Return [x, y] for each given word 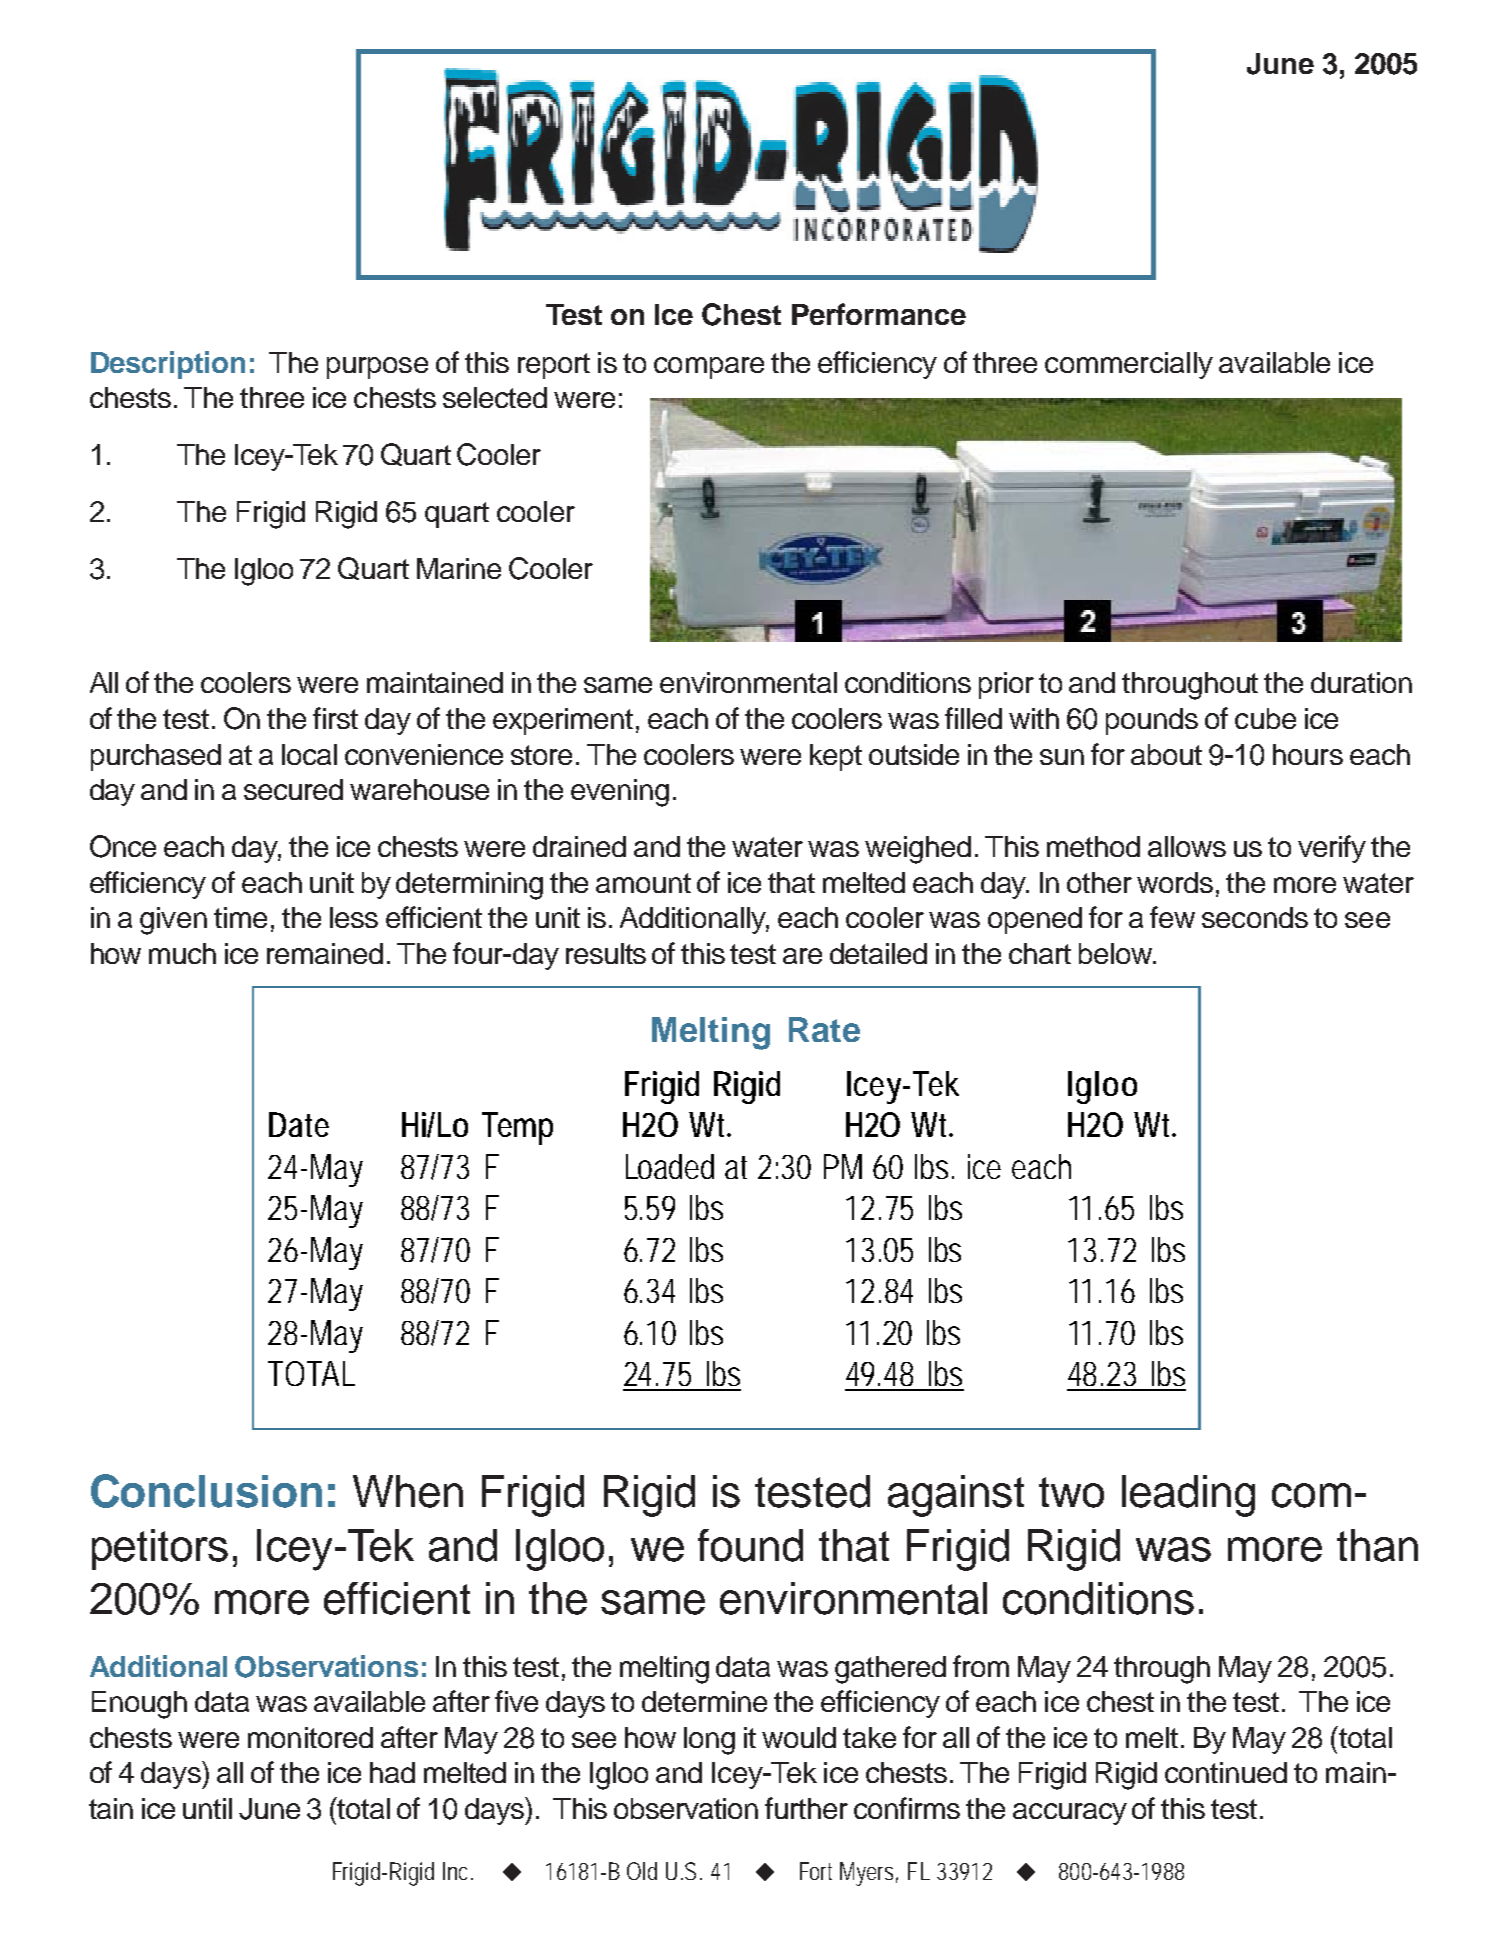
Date [299, 1124]
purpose [377, 368]
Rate [824, 1029]
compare [709, 368]
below [1116, 953]
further [806, 1808]
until [207, 1808]
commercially [1129, 365]
